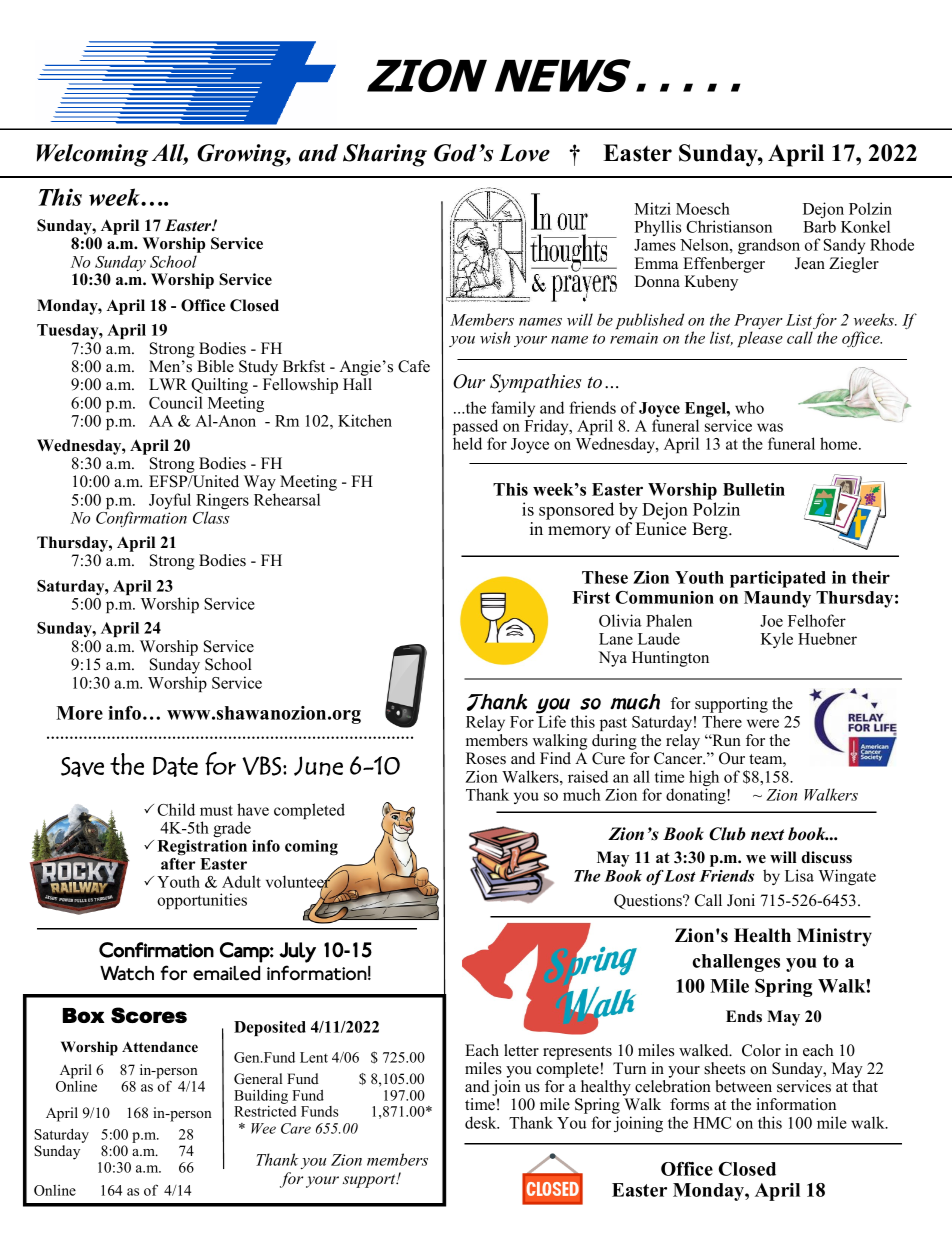 The width and height of the screenshot is (952, 1233). What do you see at coordinates (744, 1086) in the screenshot?
I see `between` at bounding box center [744, 1086].
